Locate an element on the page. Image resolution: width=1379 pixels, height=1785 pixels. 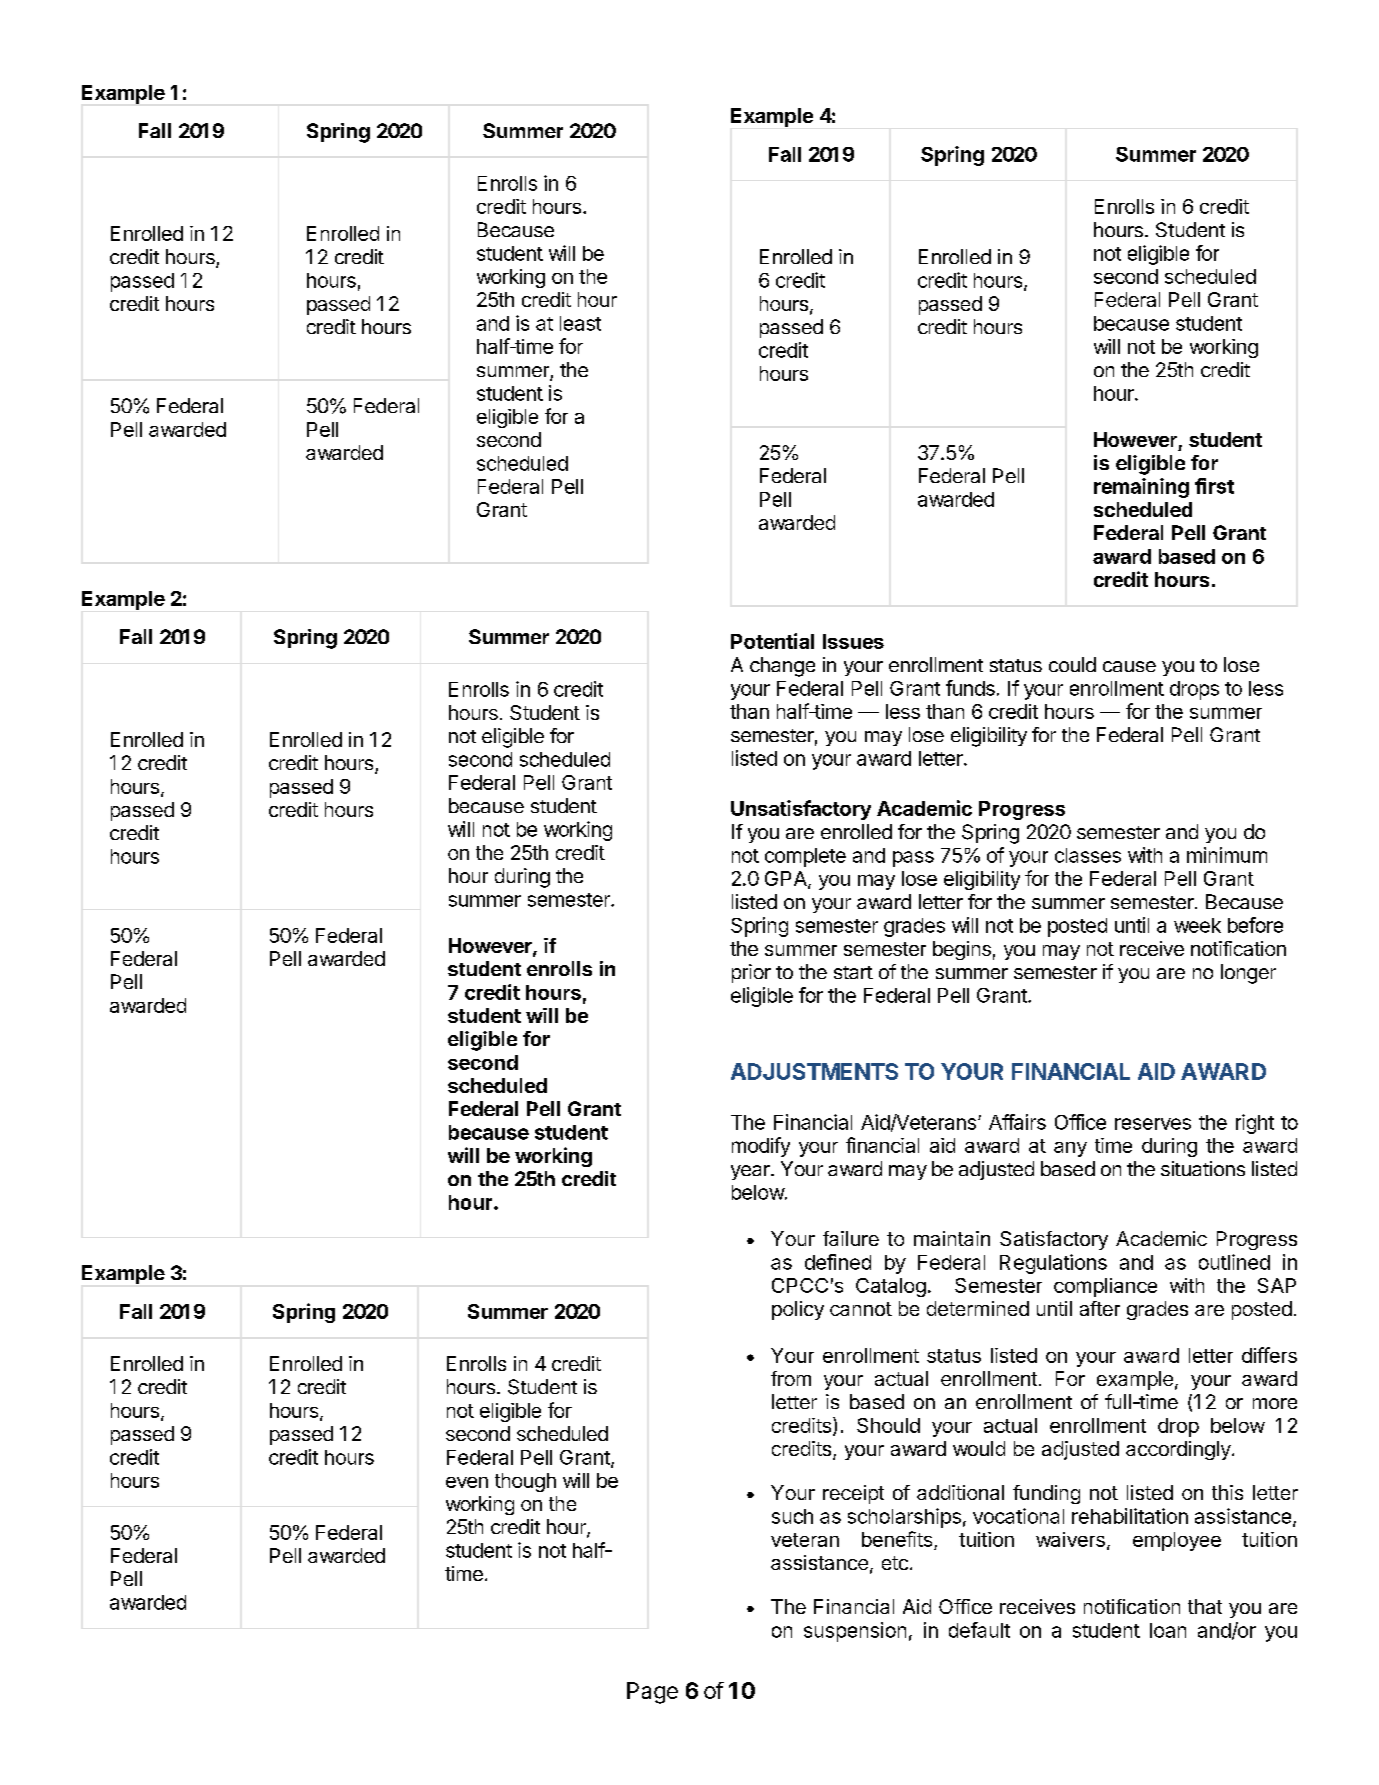
start is located at coordinates (853, 972).
